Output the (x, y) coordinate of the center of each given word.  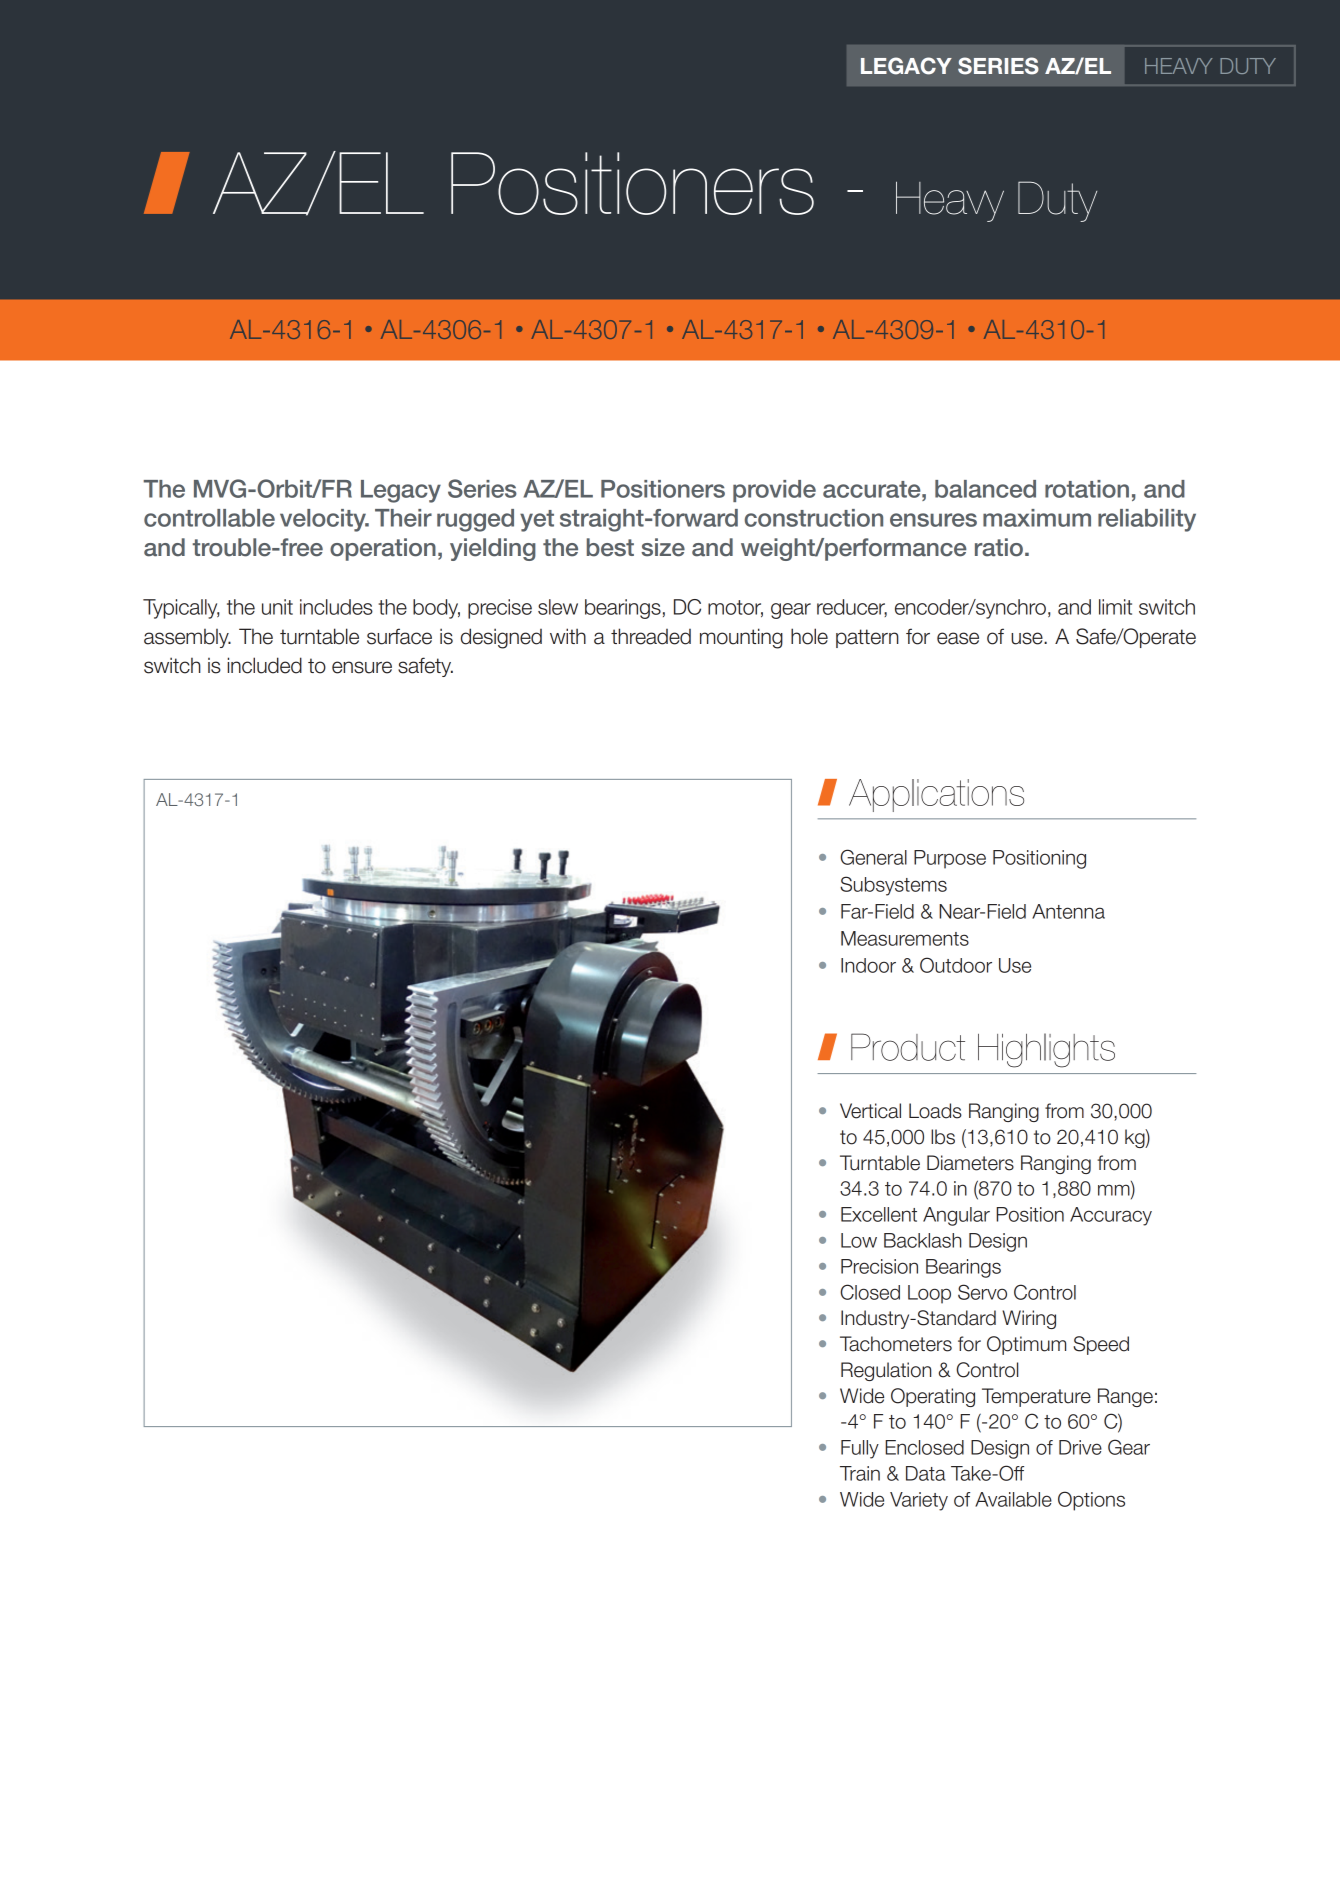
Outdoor (956, 965)
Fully (860, 1449)
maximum (1037, 518)
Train (860, 1473)
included (265, 665)
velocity (324, 520)
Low (859, 1240)
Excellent (879, 1214)
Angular (956, 1216)
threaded (651, 636)
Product (908, 1047)
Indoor (868, 965)
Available (1013, 1499)
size (663, 547)
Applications (936, 795)
